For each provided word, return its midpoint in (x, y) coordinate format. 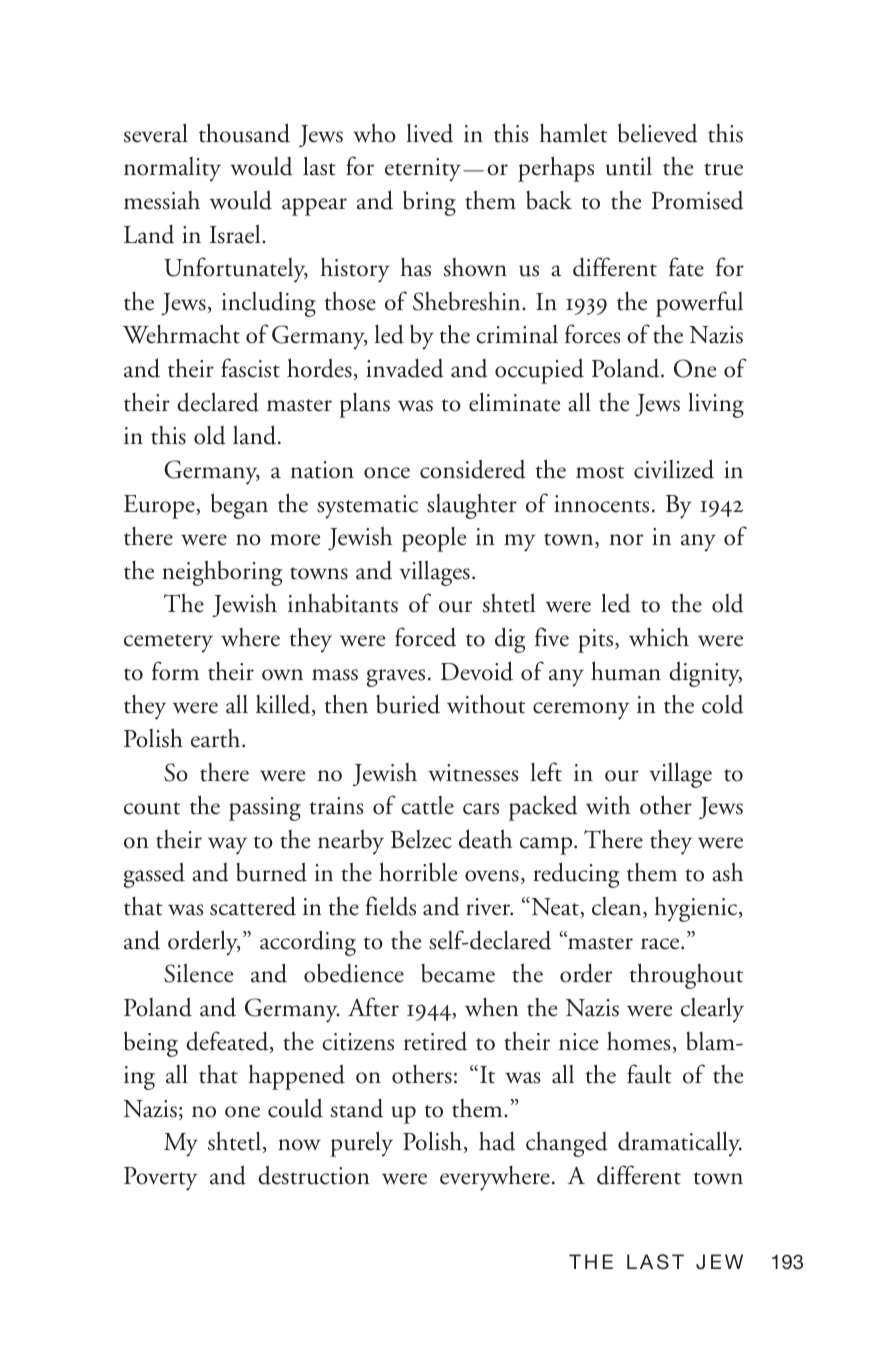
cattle (427, 805)
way (227, 846)
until (629, 166)
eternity (424, 170)
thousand (244, 133)
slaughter (472, 506)
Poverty (161, 1179)
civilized (674, 469)
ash (727, 872)
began (239, 506)
